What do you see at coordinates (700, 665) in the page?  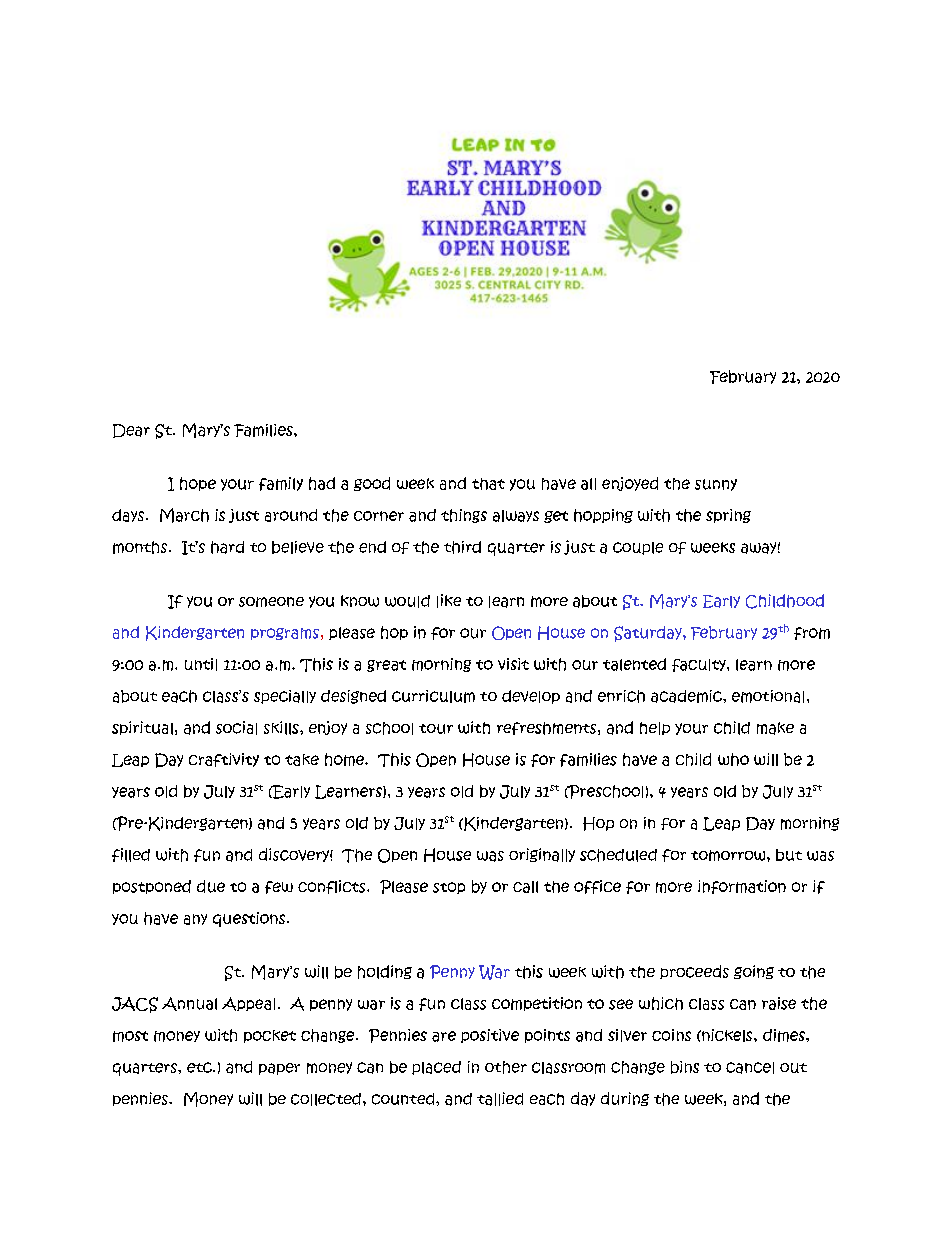 I see `faculty` at bounding box center [700, 665].
